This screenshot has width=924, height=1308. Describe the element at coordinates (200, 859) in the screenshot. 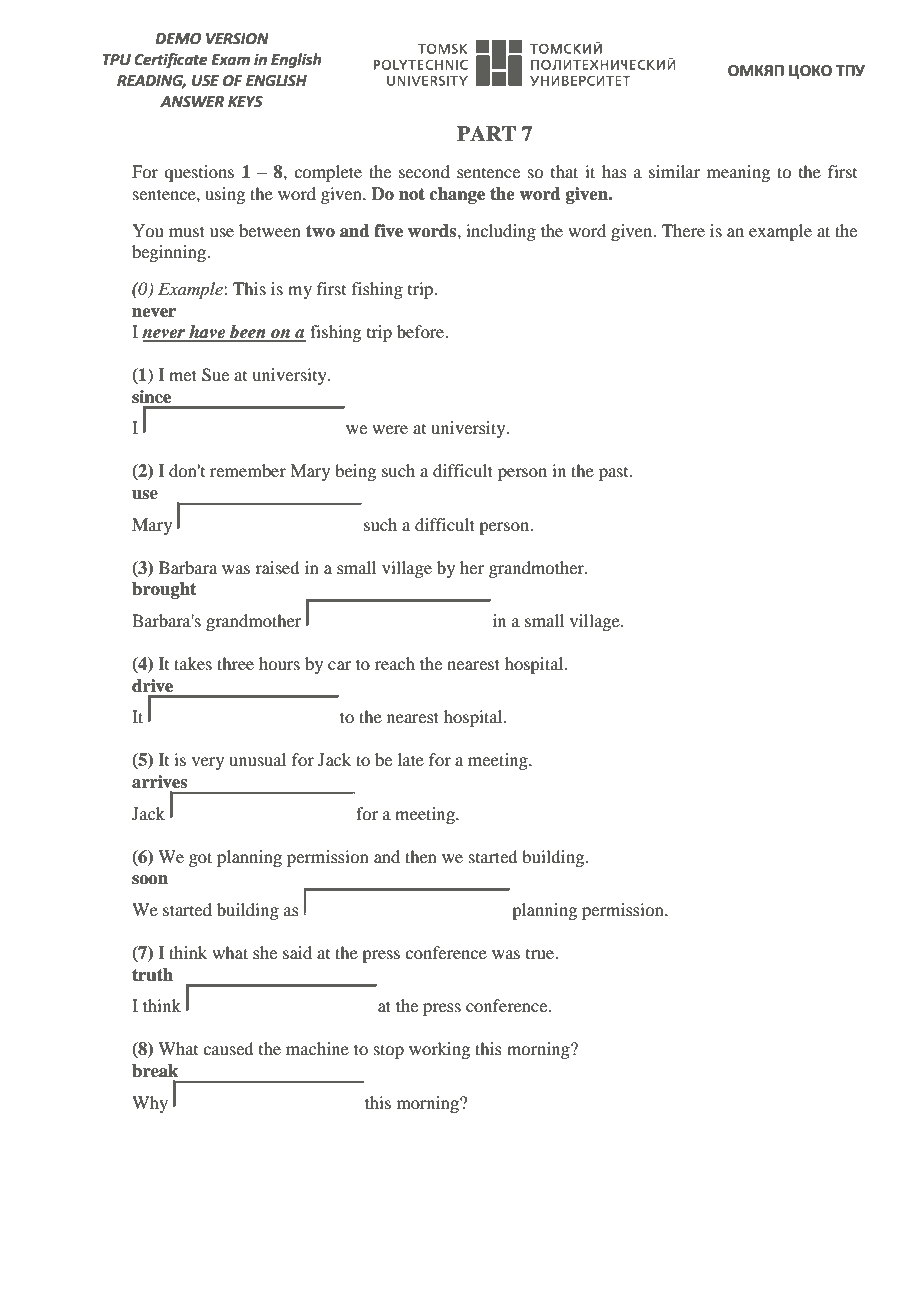

I see `got` at that location.
